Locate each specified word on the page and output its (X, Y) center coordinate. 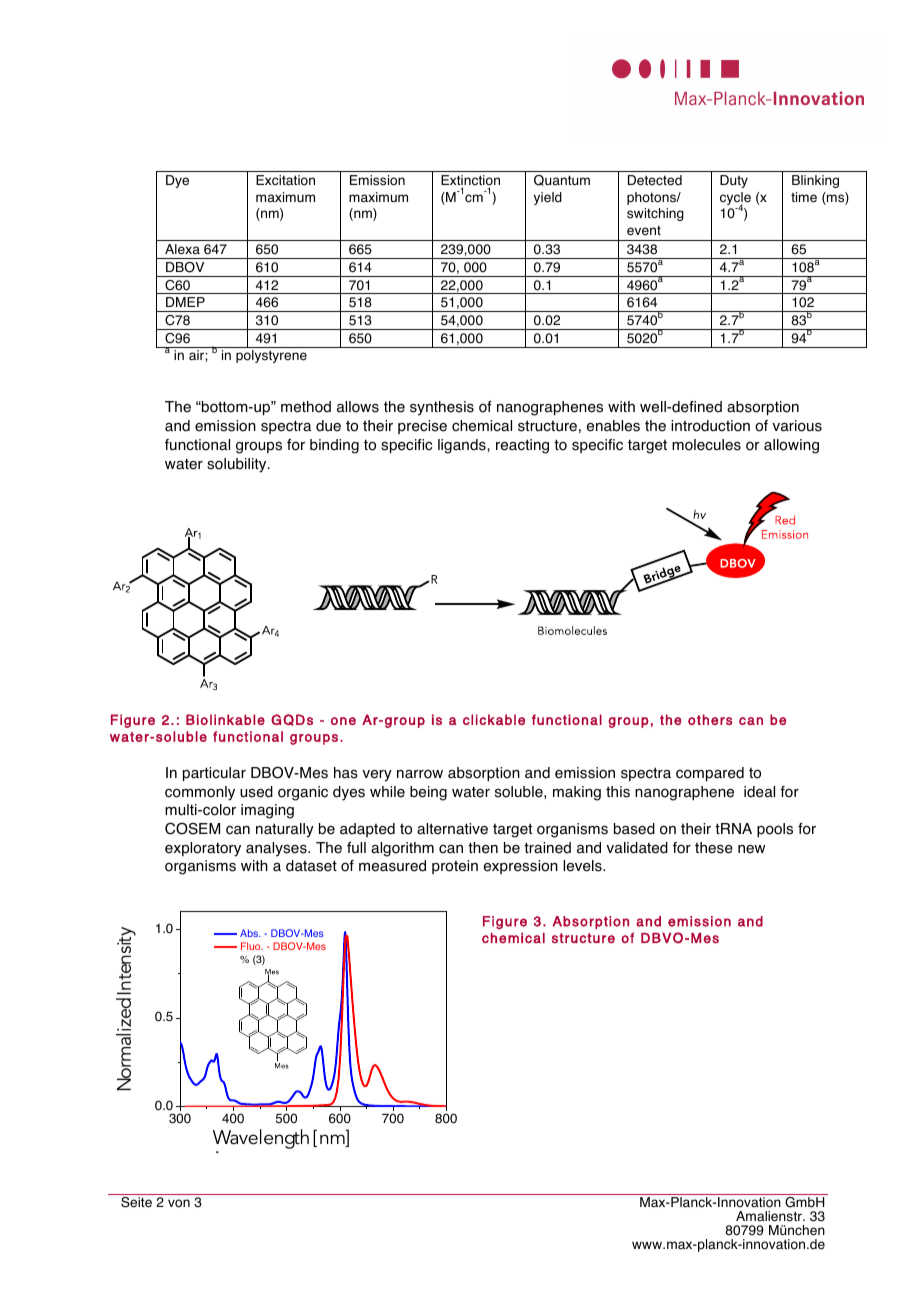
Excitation (285, 180)
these (714, 848)
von (179, 1203)
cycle (735, 199)
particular (214, 774)
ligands (463, 446)
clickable (494, 719)
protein (455, 867)
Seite (136, 1202)
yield (548, 198)
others (710, 719)
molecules (706, 445)
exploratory (203, 849)
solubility (238, 465)
